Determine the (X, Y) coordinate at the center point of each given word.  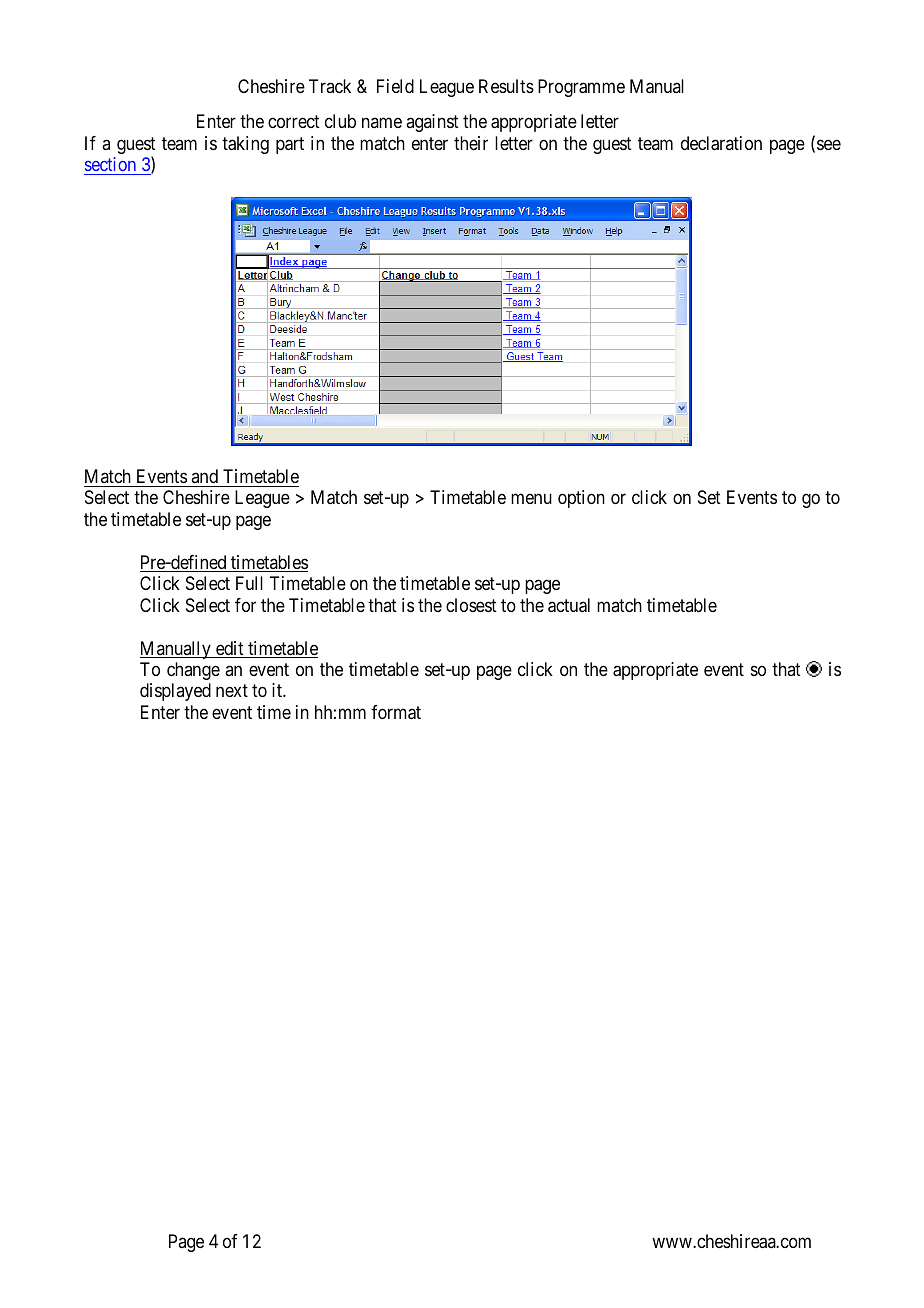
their (471, 143)
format (396, 712)
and (204, 476)
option (581, 499)
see (829, 144)
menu (531, 499)
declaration (721, 143)
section (110, 164)
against (432, 123)
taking (245, 145)
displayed (175, 692)
